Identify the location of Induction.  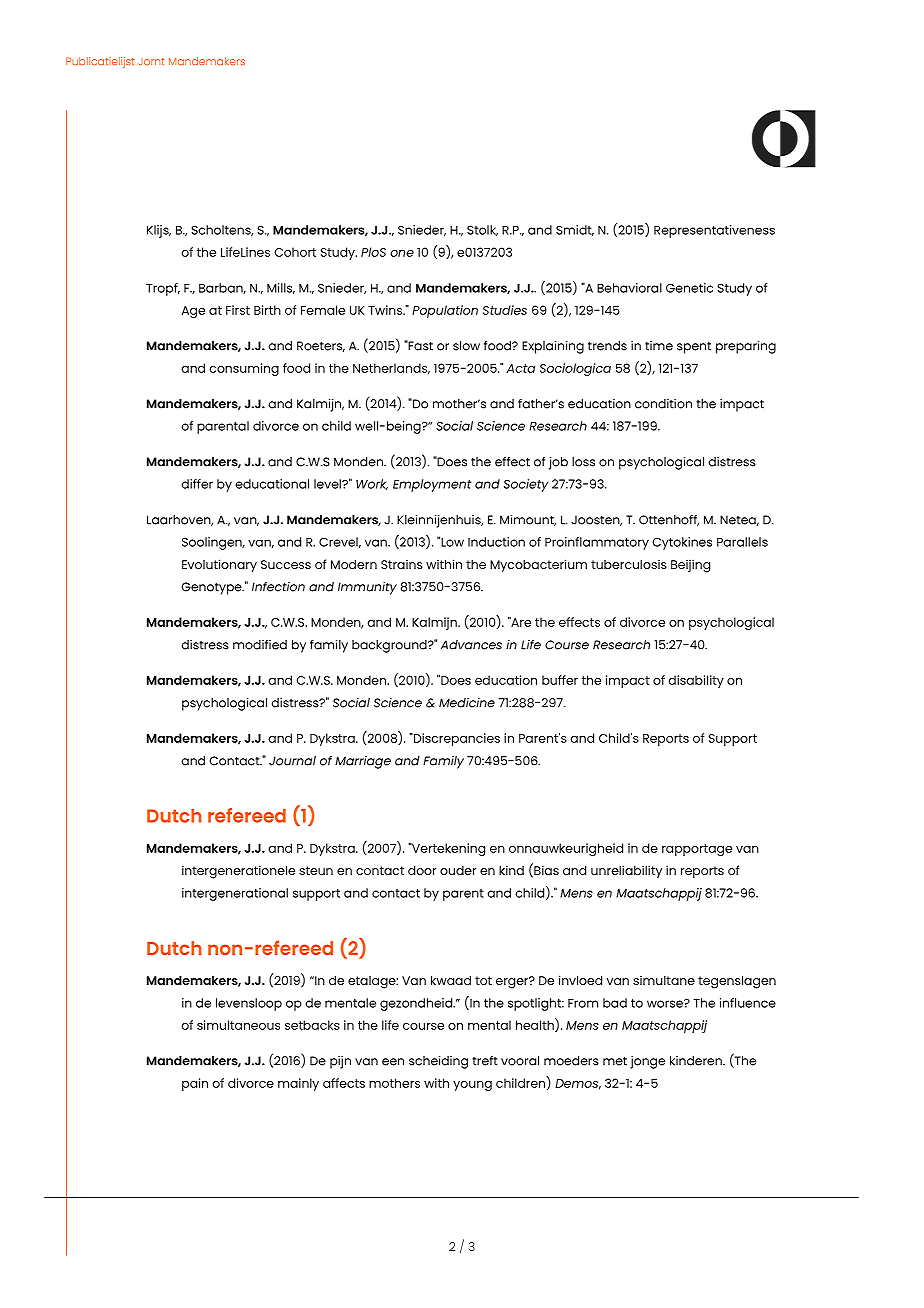
(496, 542).
